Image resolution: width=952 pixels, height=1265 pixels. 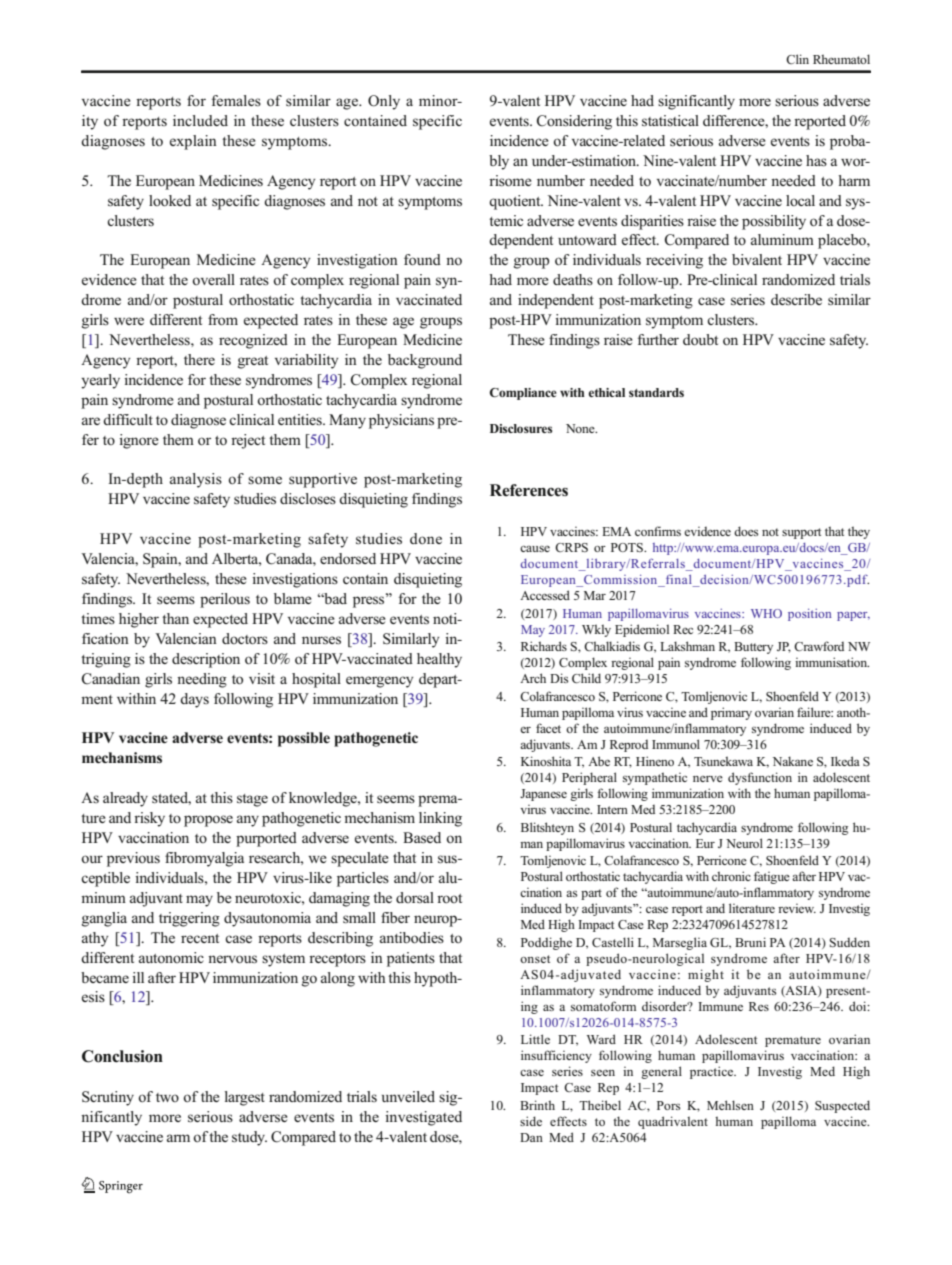 I want to click on Suspected, so click(x=842, y=1106).
